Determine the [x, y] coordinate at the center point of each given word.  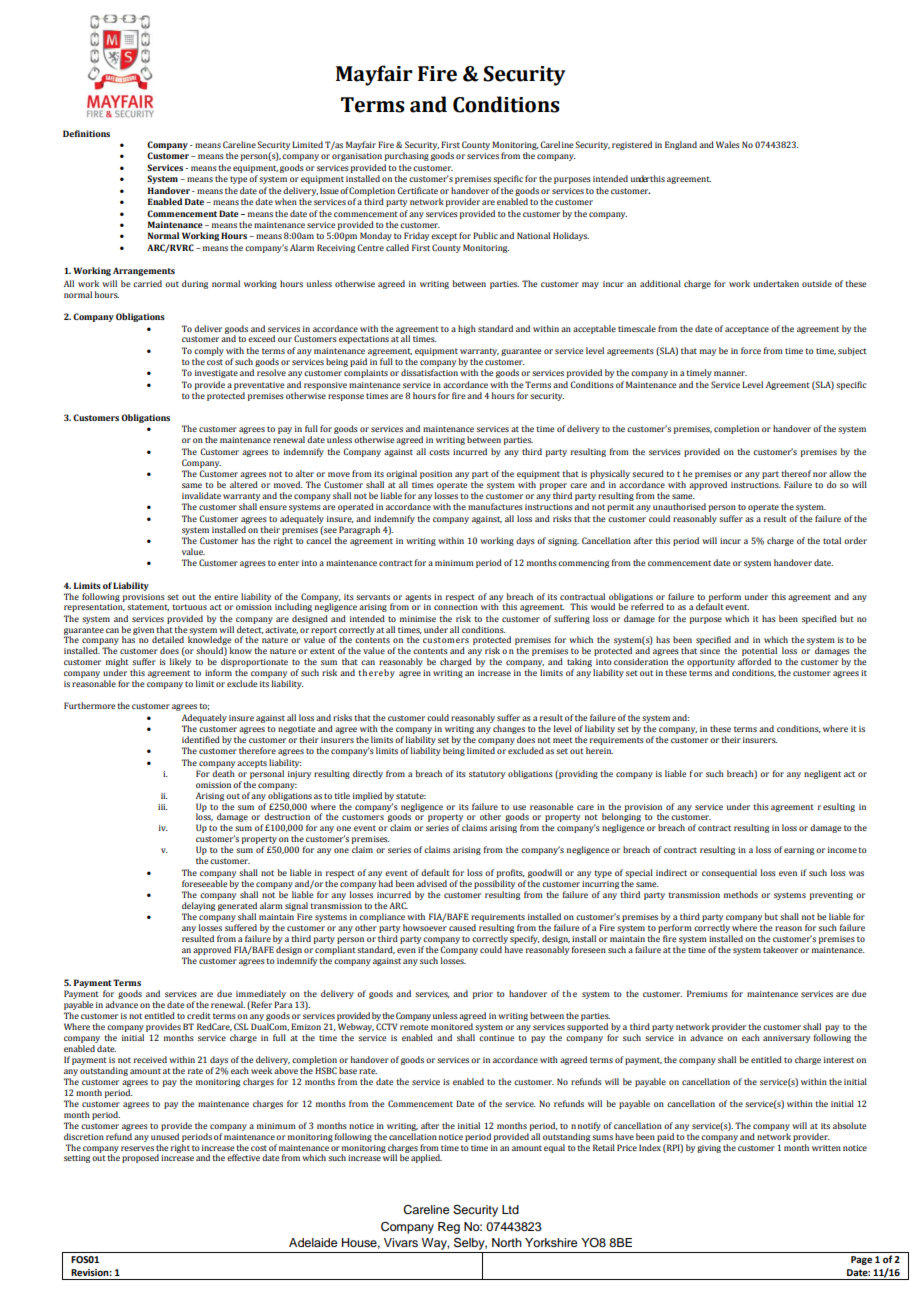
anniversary [786, 1039]
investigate [216, 374]
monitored [452, 1026]
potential [759, 653]
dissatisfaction [429, 372]
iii [163, 807]
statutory [487, 775]
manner [730, 373]
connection [456, 607]
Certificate [417, 190]
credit [199, 1015]
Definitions [86, 133]
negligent [822, 774]
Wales [728, 144]
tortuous [189, 607]
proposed [140, 1158]
